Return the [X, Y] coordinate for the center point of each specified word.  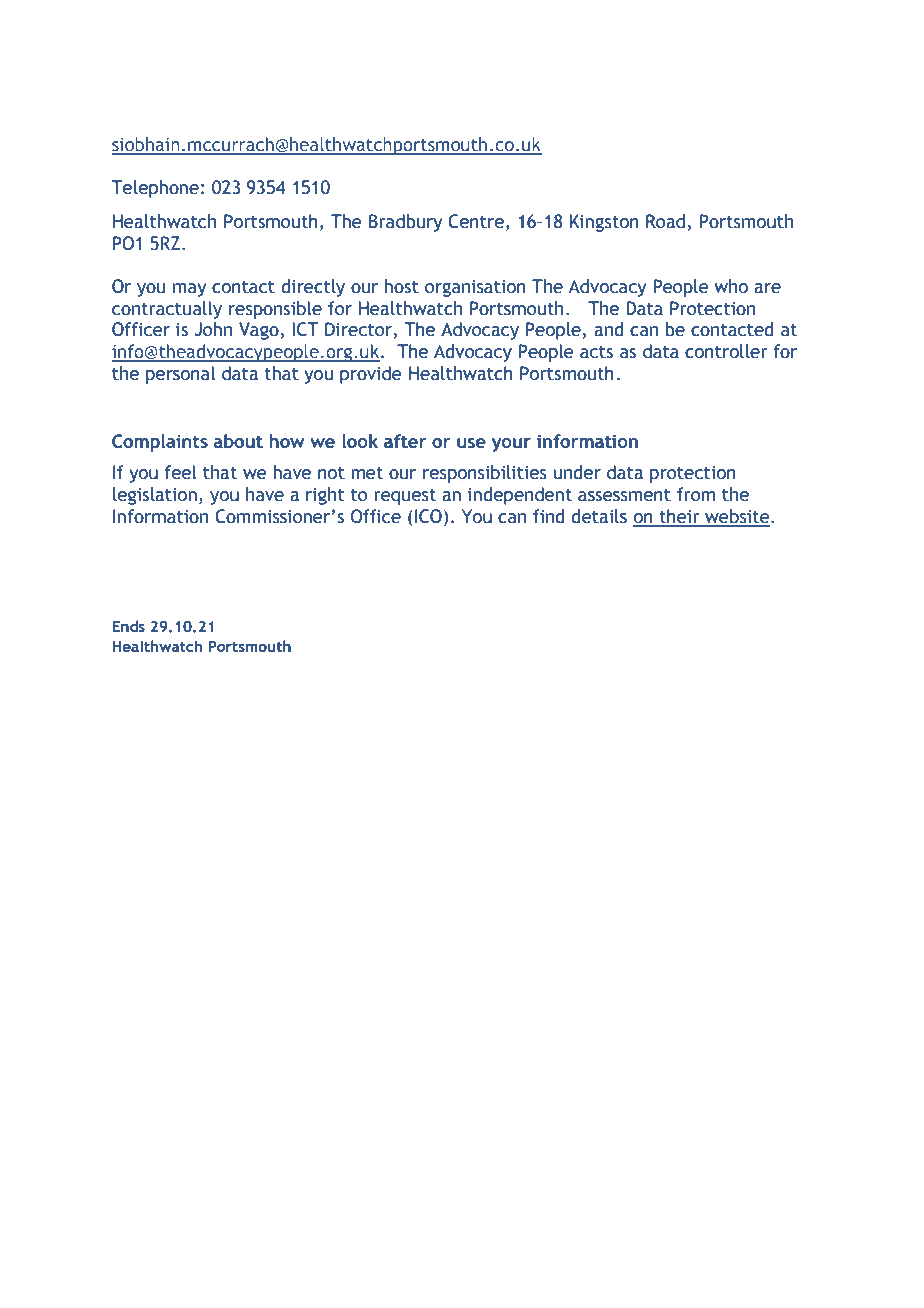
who [731, 286]
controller [726, 351]
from [696, 494]
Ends [128, 626]
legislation [155, 496]
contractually [167, 310]
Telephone [155, 189]
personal [180, 375]
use [471, 443]
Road [665, 221]
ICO [428, 516]
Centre [476, 221]
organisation [475, 288]
